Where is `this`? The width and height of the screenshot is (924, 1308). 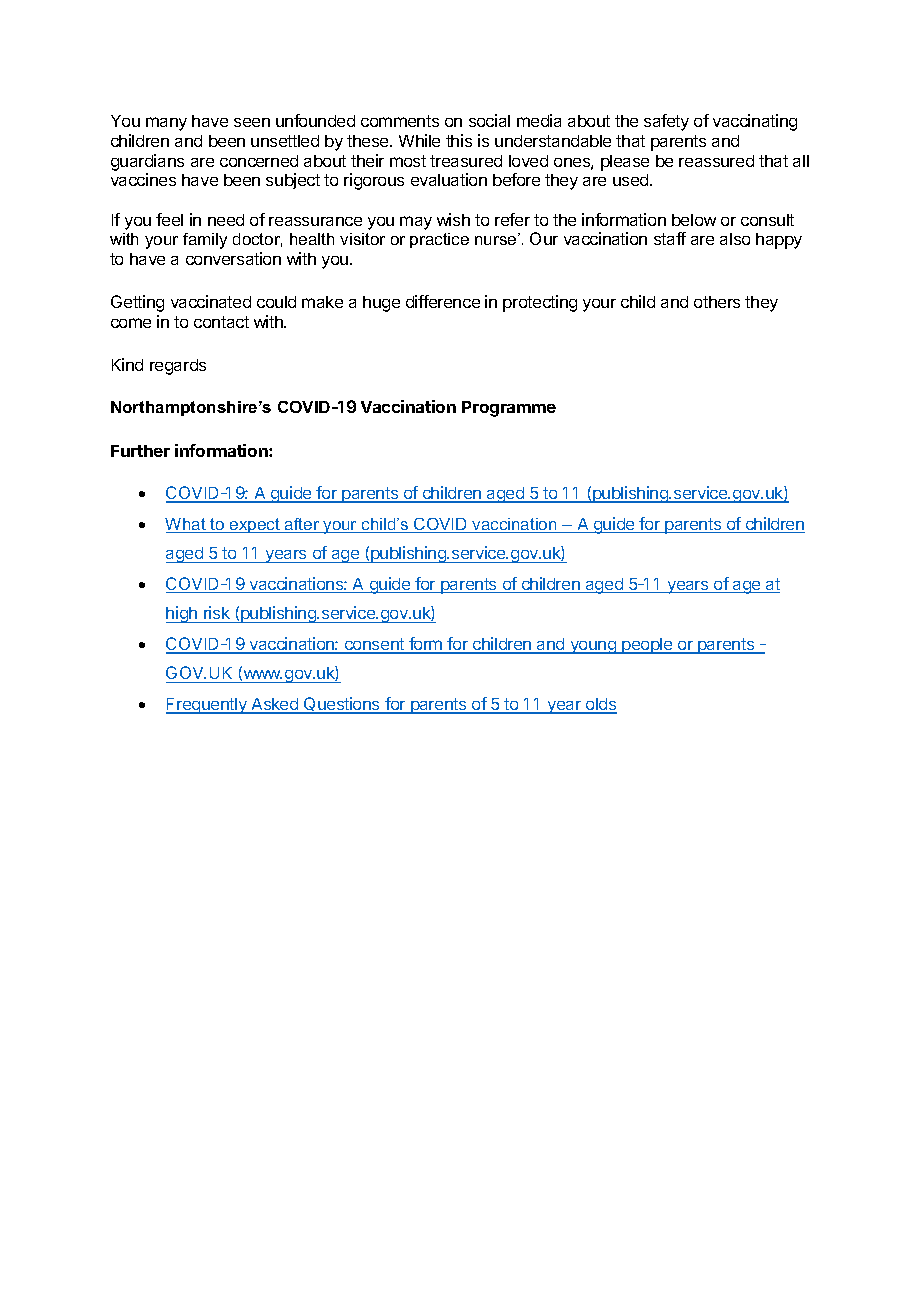 this is located at coordinates (459, 140).
